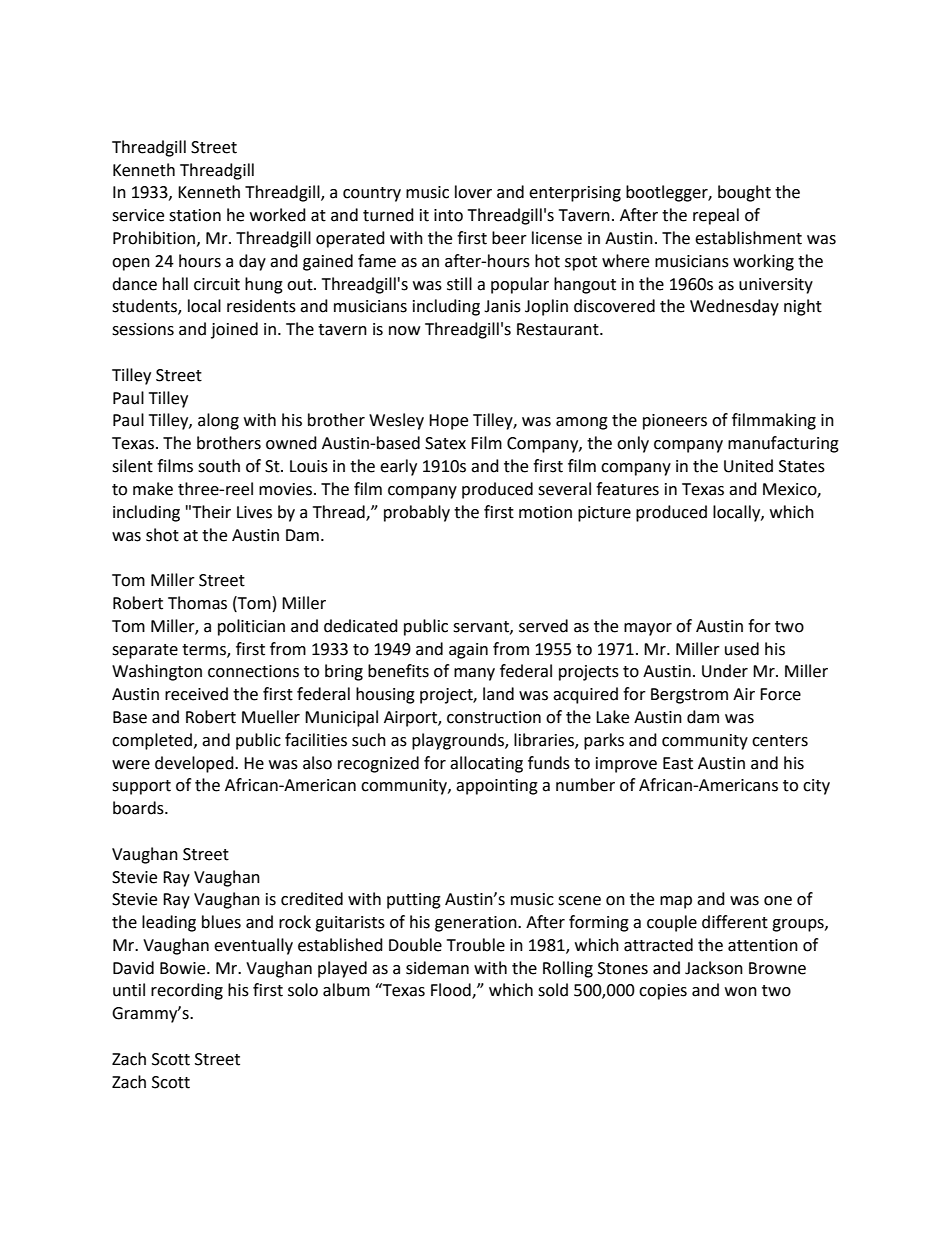 Image resolution: width=952 pixels, height=1233 pixels. What do you see at coordinates (448, 215) in the page?
I see `into` at bounding box center [448, 215].
